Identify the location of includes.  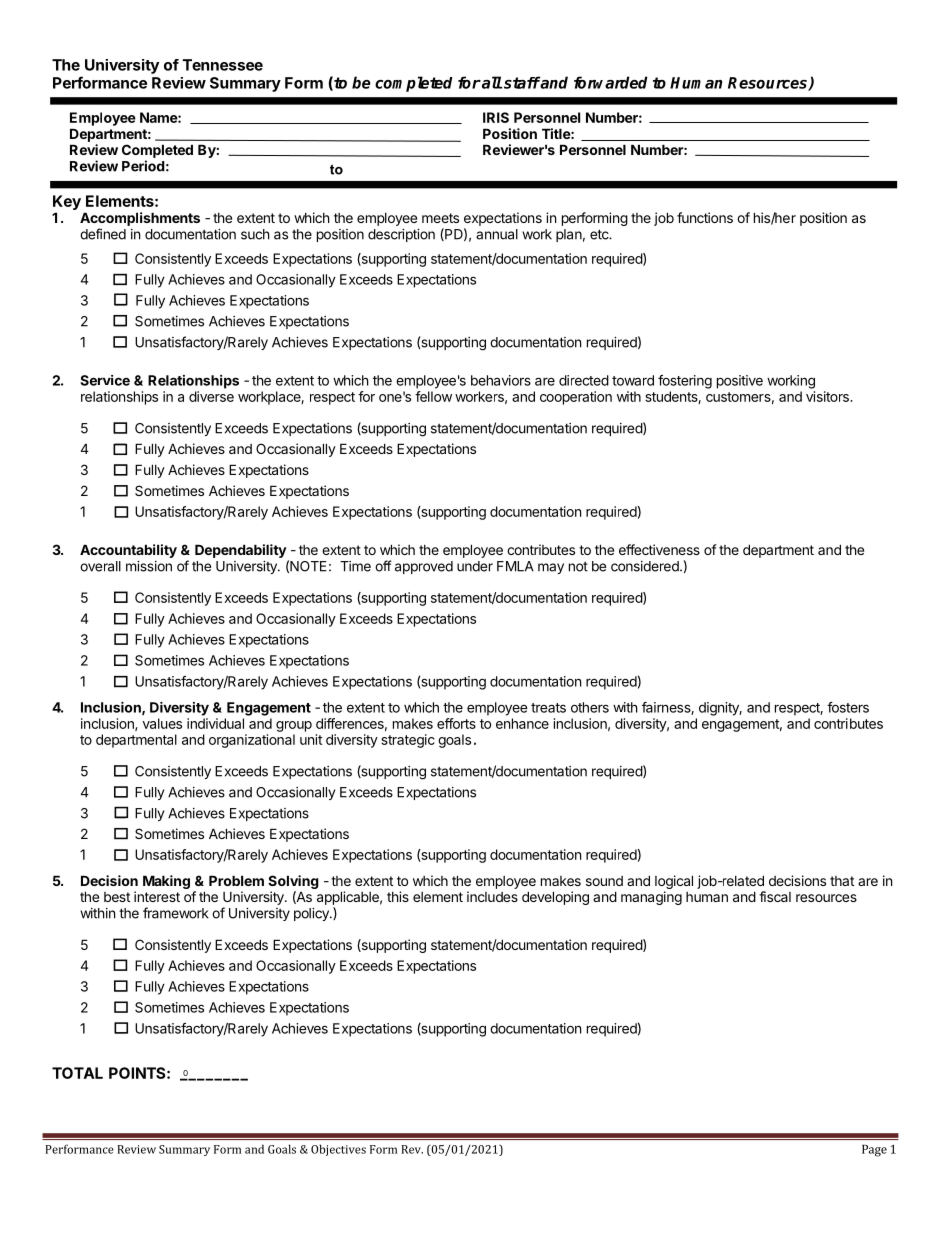
(492, 896).
